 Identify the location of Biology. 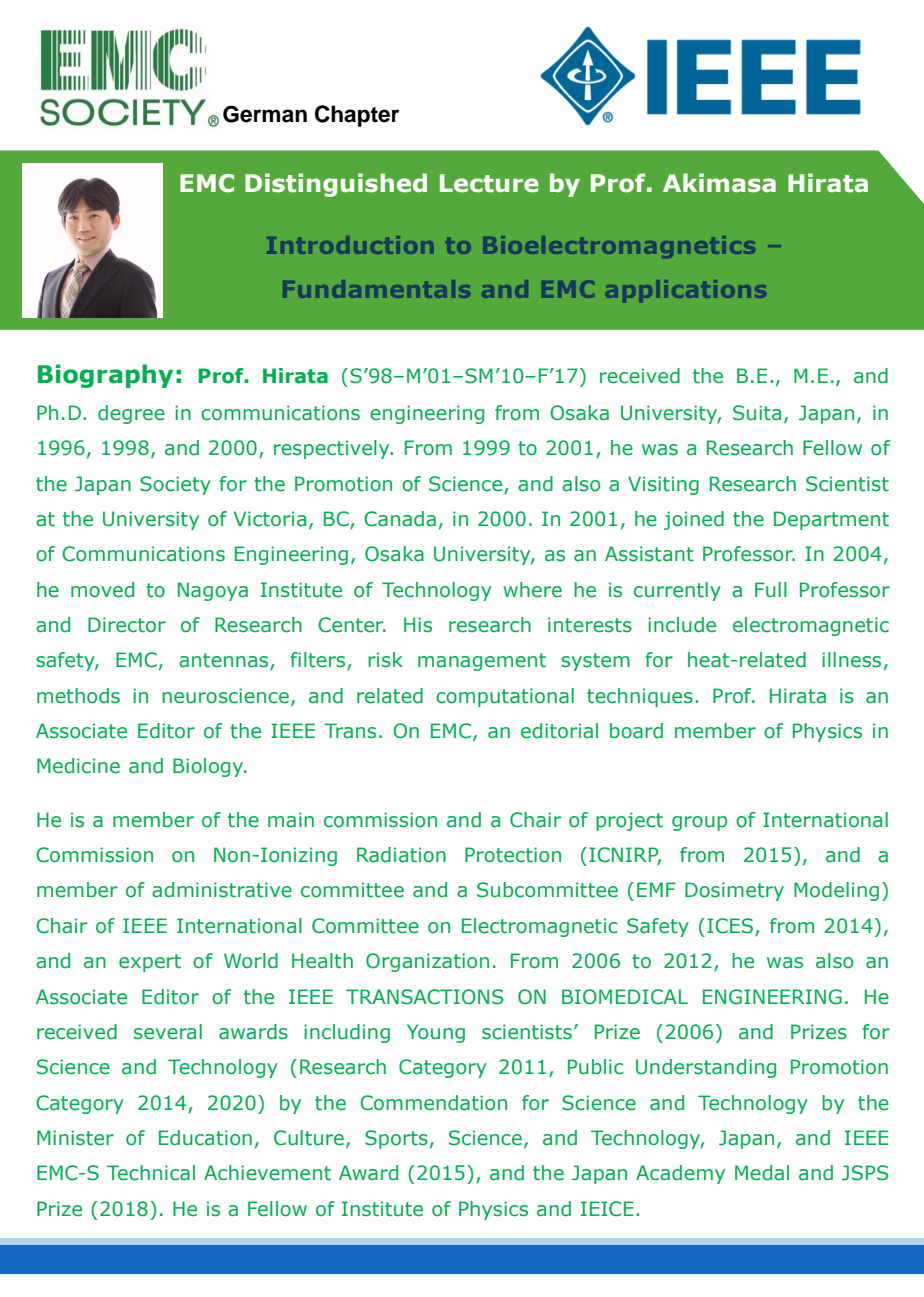
(209, 767).
